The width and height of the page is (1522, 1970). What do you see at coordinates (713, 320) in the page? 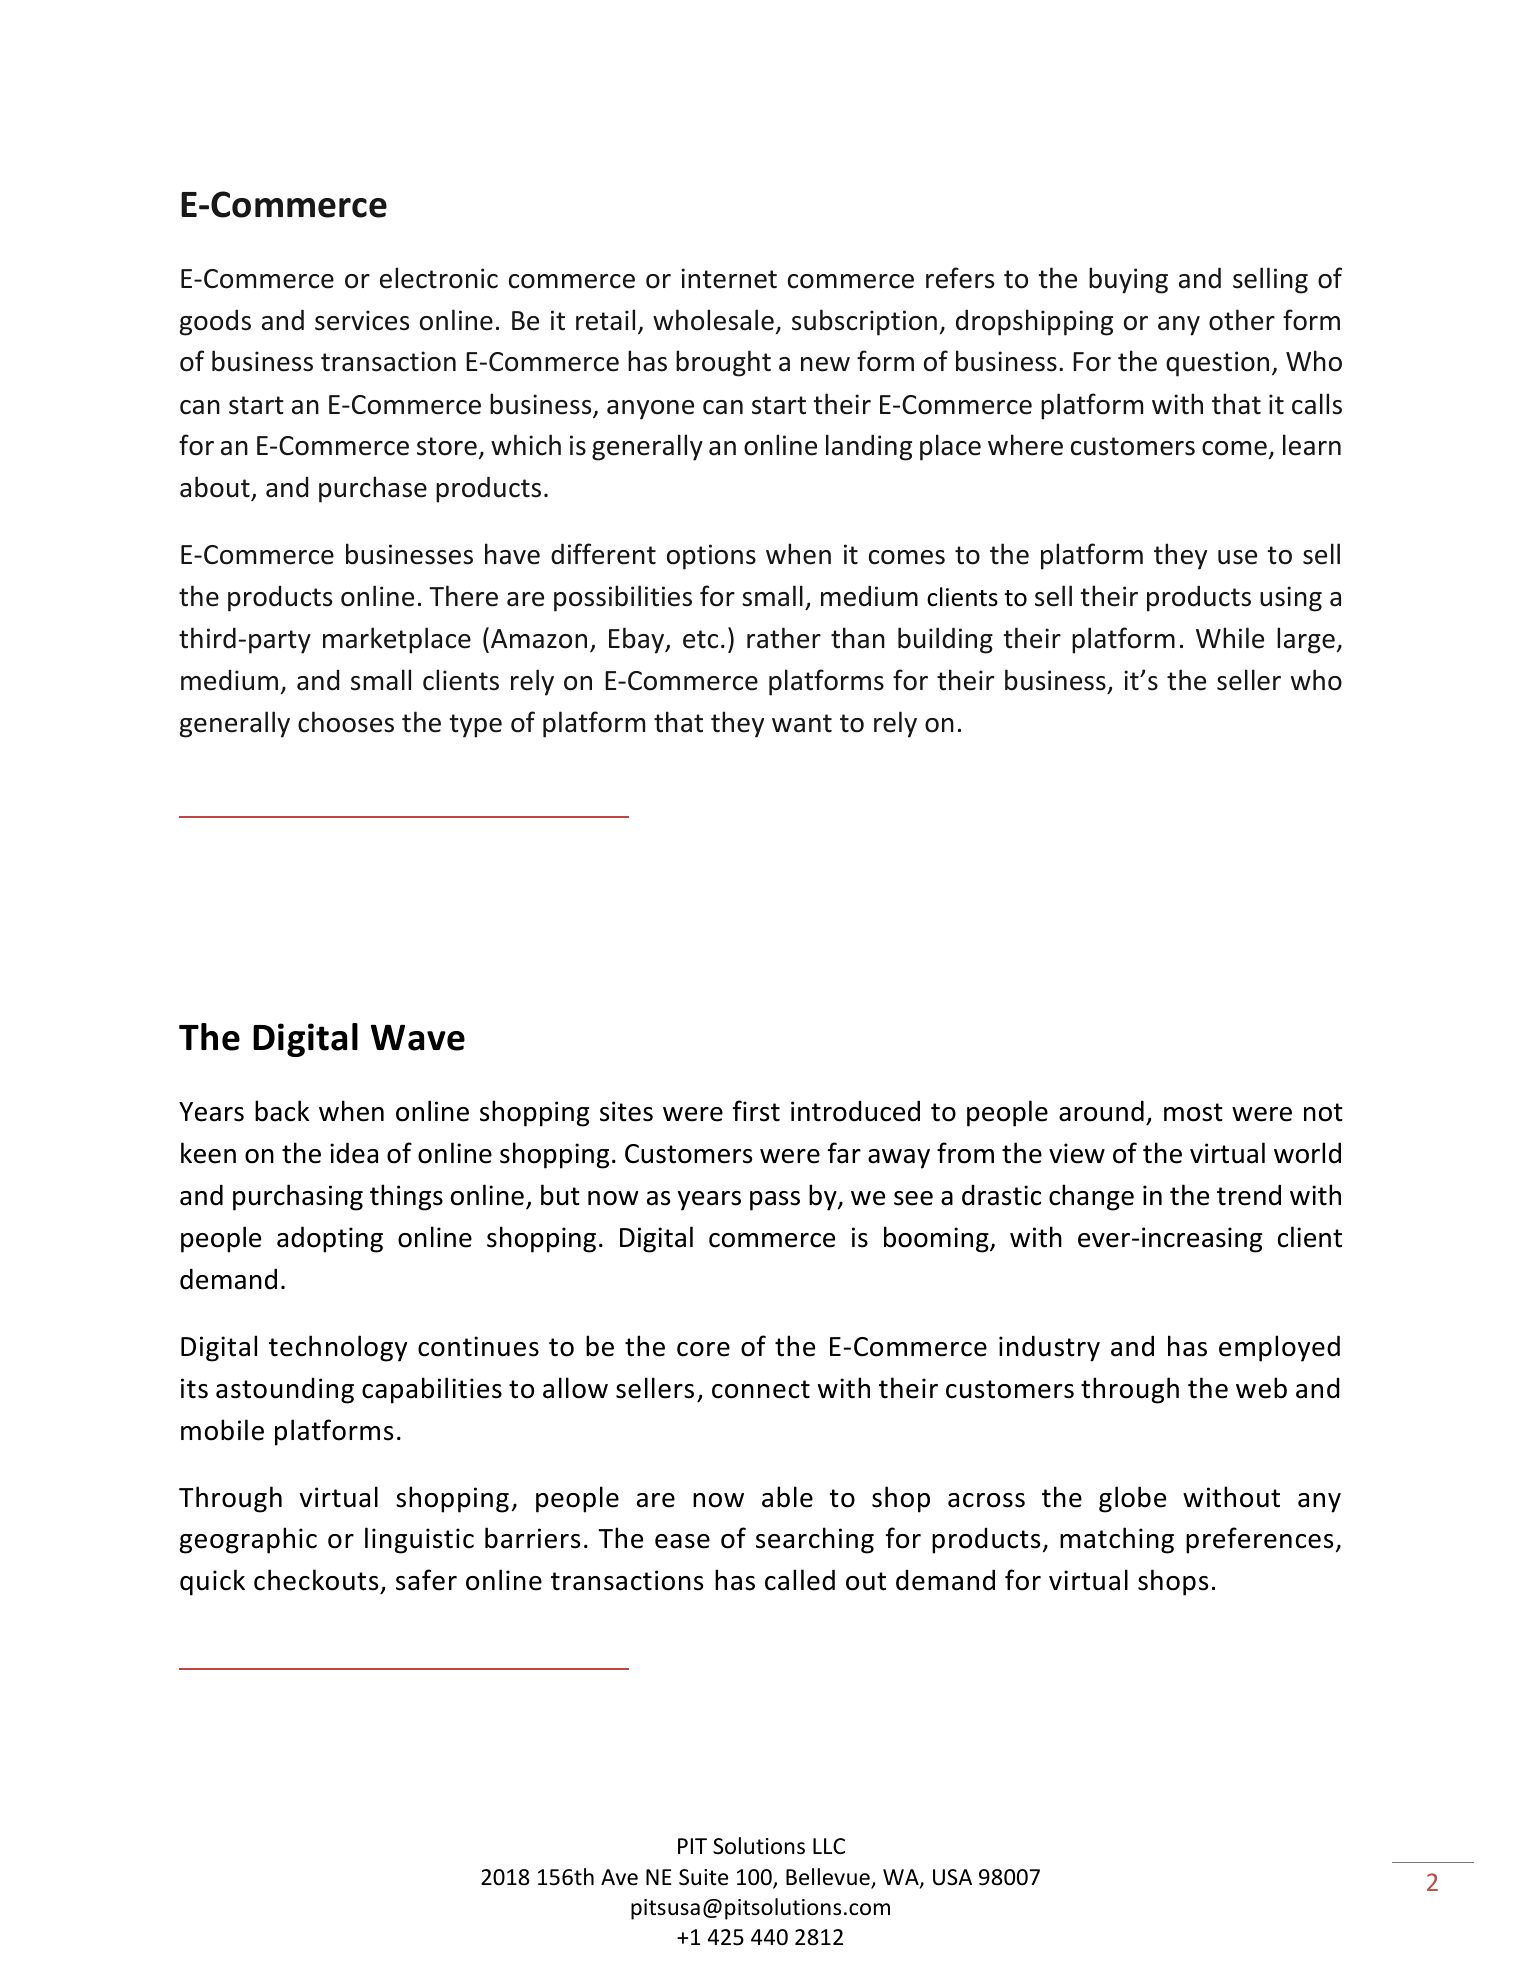
I see `wholesale` at bounding box center [713, 320].
